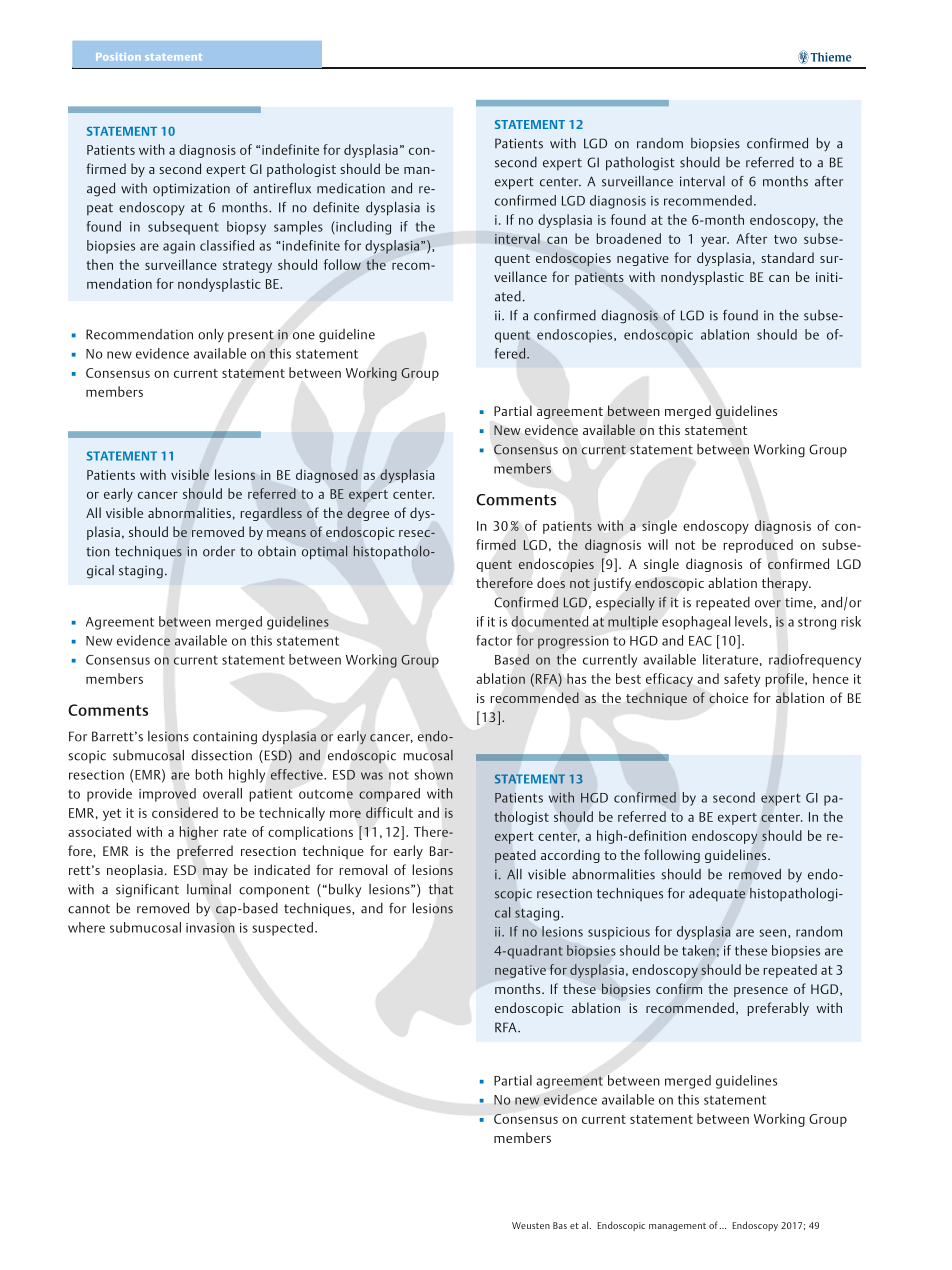 This screenshot has width=952, height=1270. Describe the element at coordinates (677, 1227) in the screenshot. I see `management` at that location.
